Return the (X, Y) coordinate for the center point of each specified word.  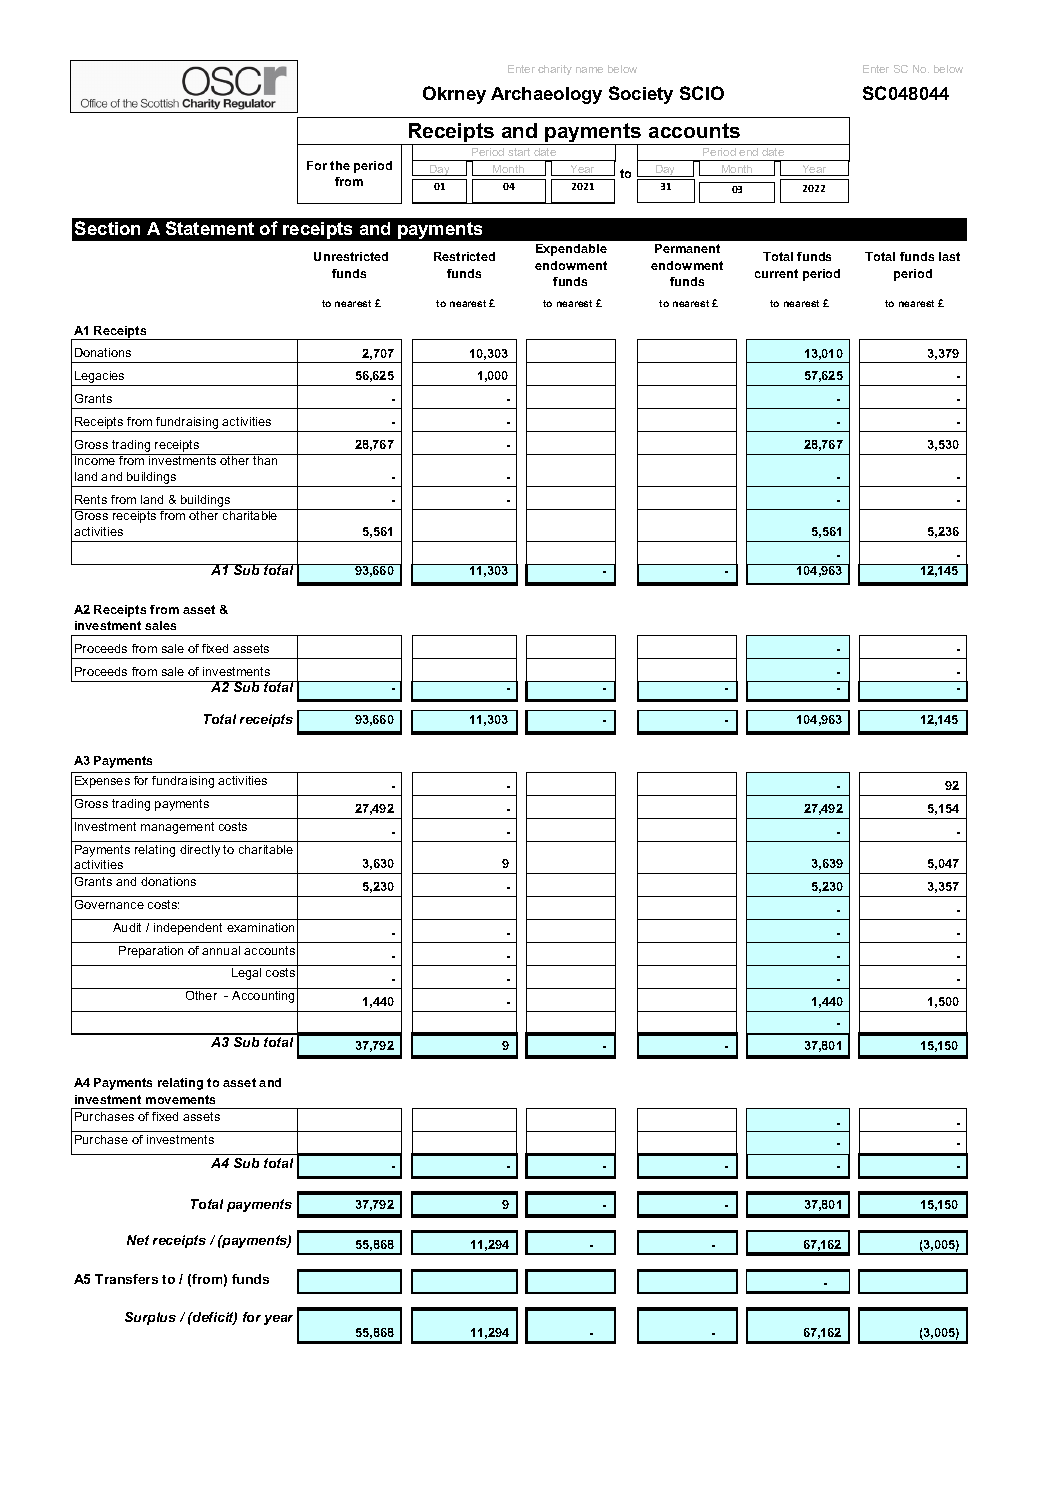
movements (180, 1099)
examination (260, 927)
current (776, 273)
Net (138, 1240)
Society (641, 95)
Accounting (263, 997)
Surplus (150, 1318)
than (265, 459)
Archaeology (546, 95)
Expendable (571, 250)
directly (200, 851)
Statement (210, 228)
